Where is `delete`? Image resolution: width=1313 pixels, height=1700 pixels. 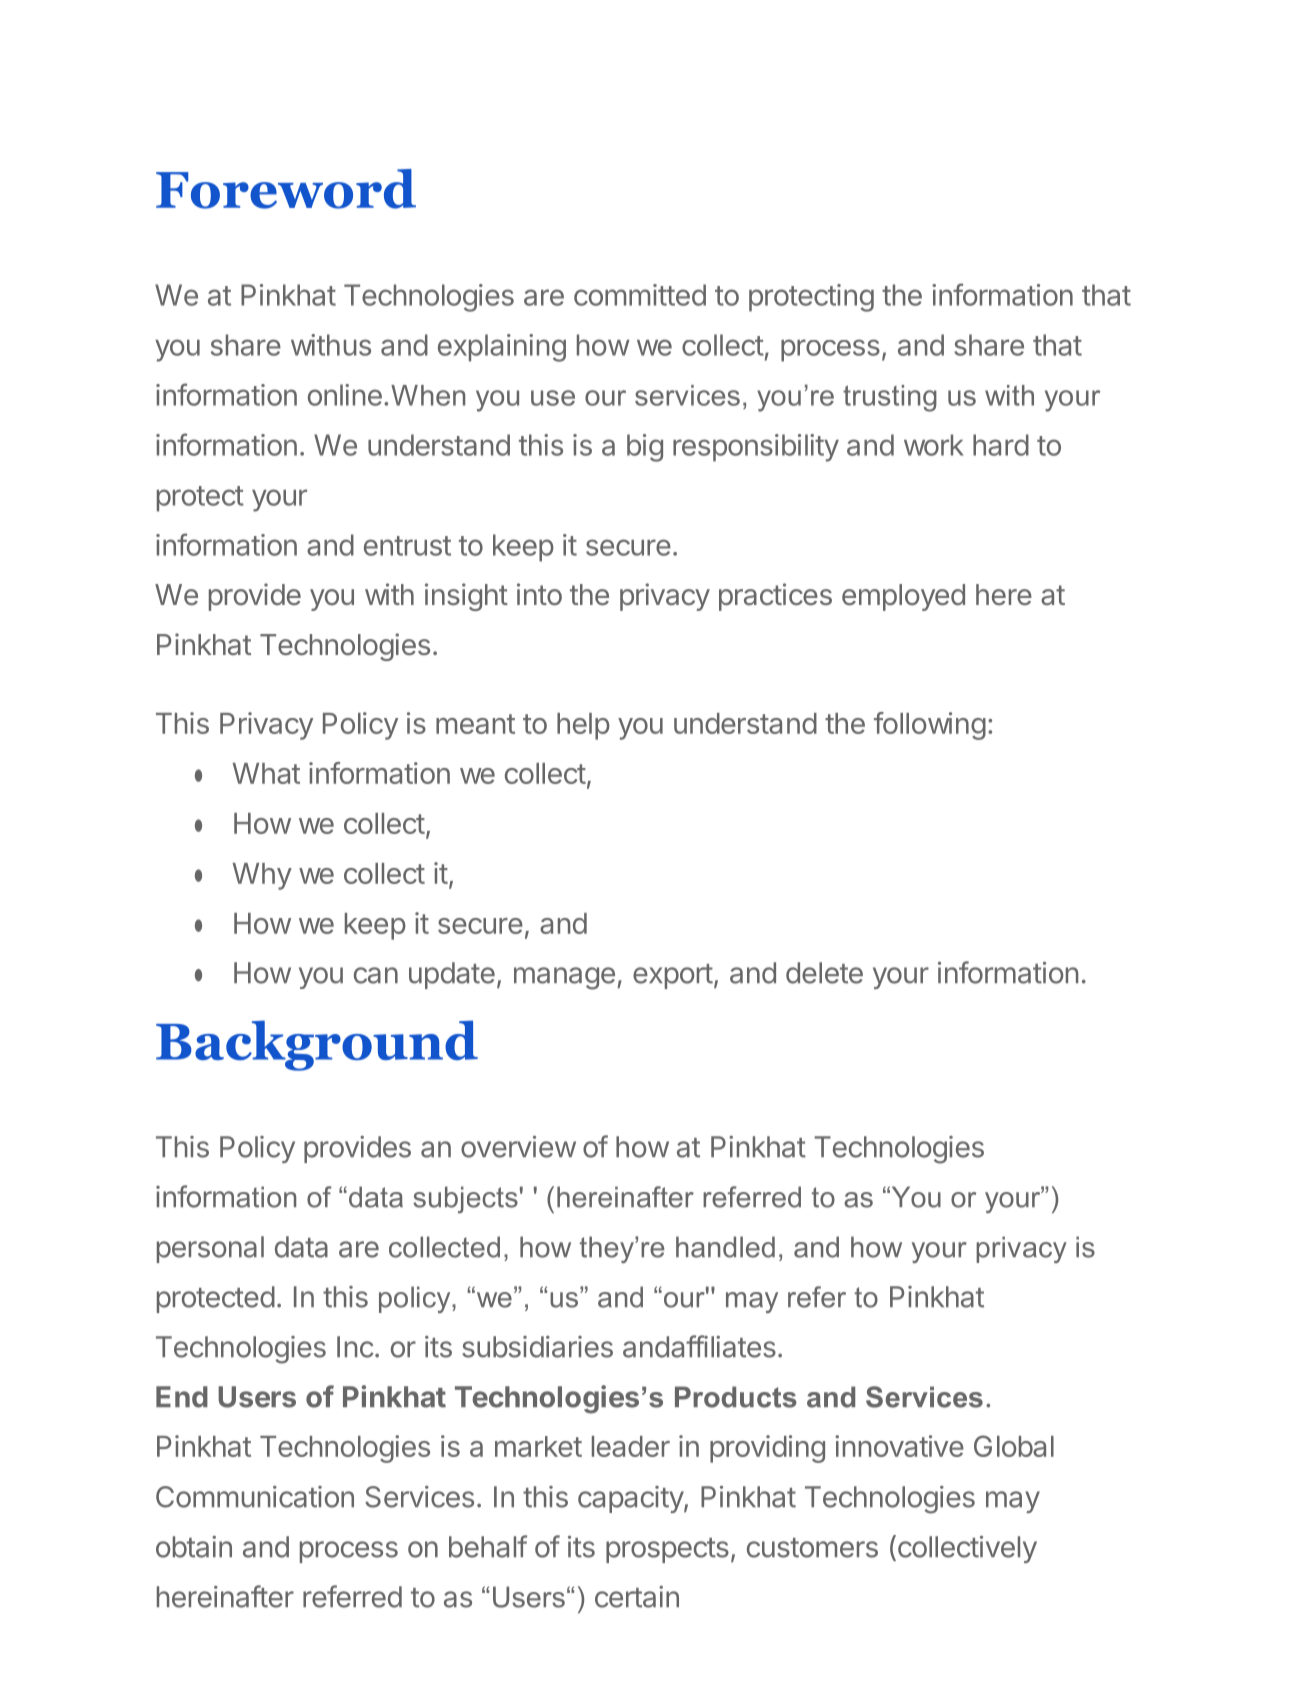 delete is located at coordinates (824, 973).
